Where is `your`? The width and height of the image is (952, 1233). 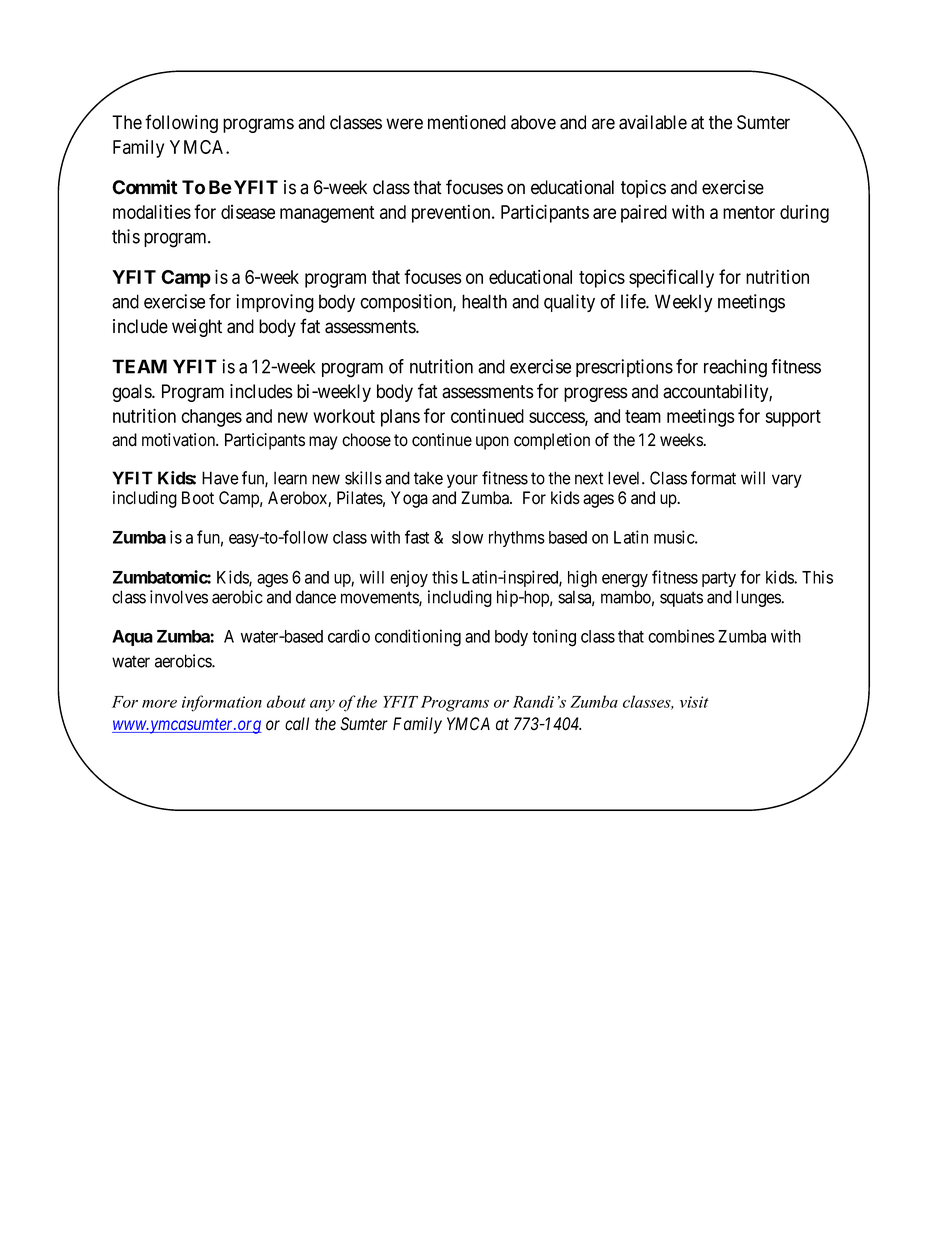 your is located at coordinates (462, 481).
